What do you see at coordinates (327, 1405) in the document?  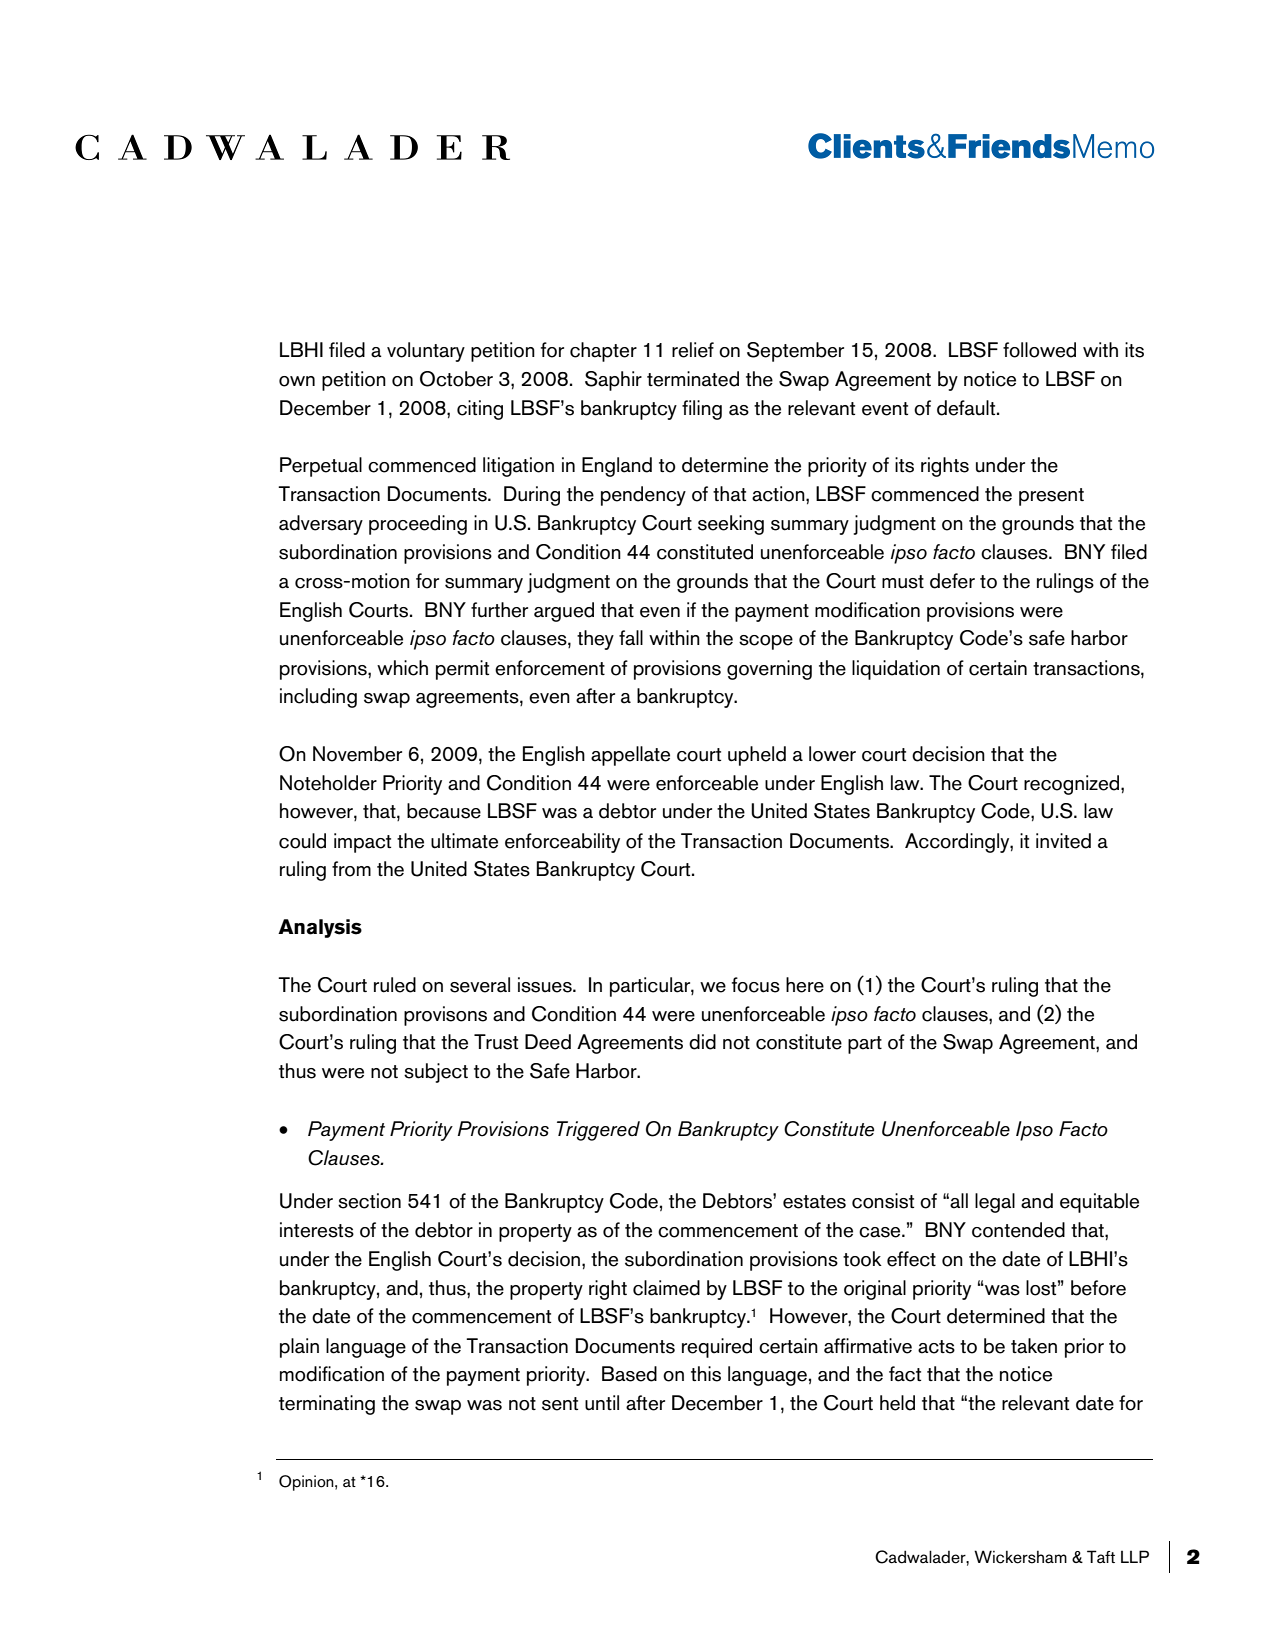 I see `terminating` at bounding box center [327, 1405].
